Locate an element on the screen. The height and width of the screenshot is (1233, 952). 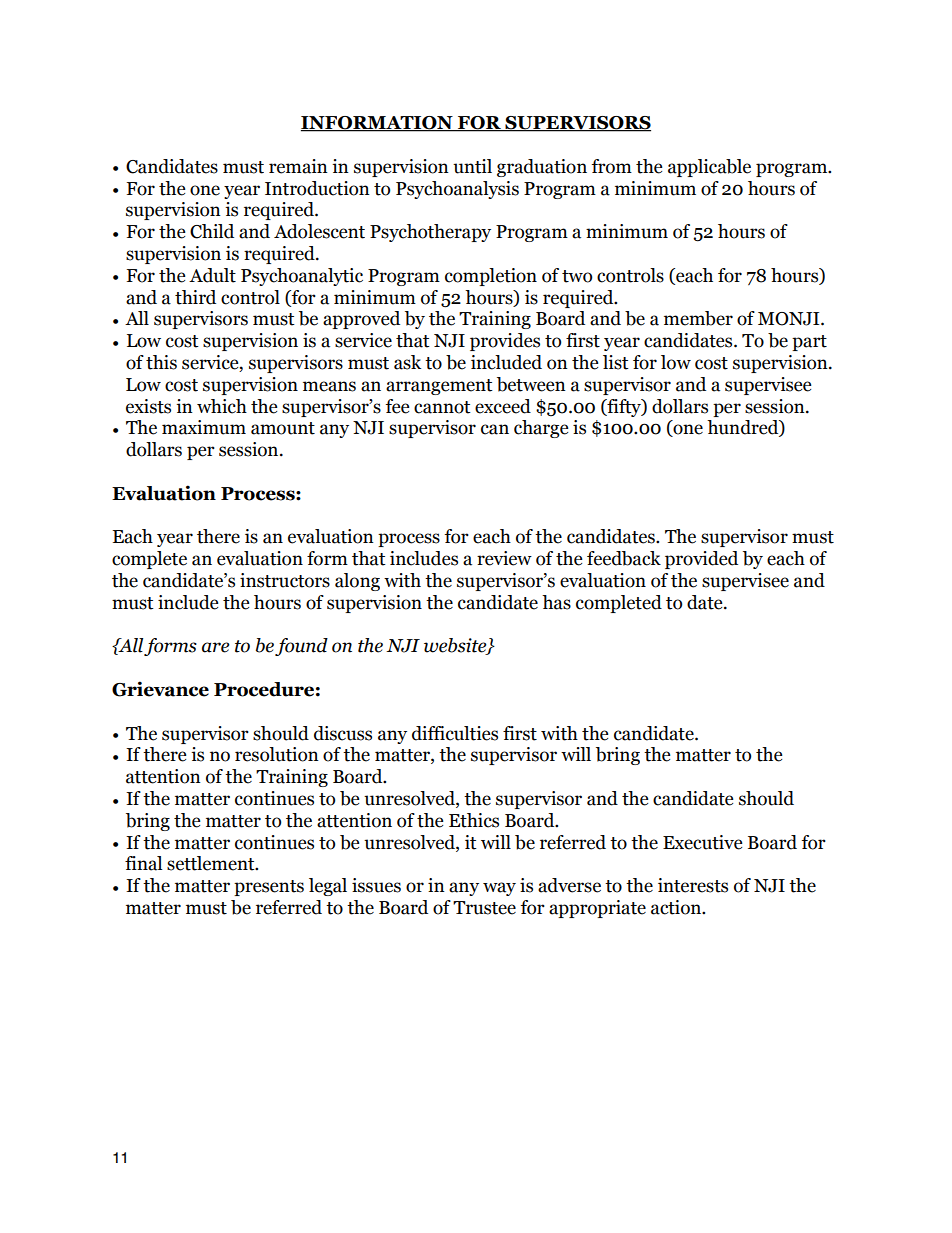
Psychoanalysis is located at coordinates (457, 190).
